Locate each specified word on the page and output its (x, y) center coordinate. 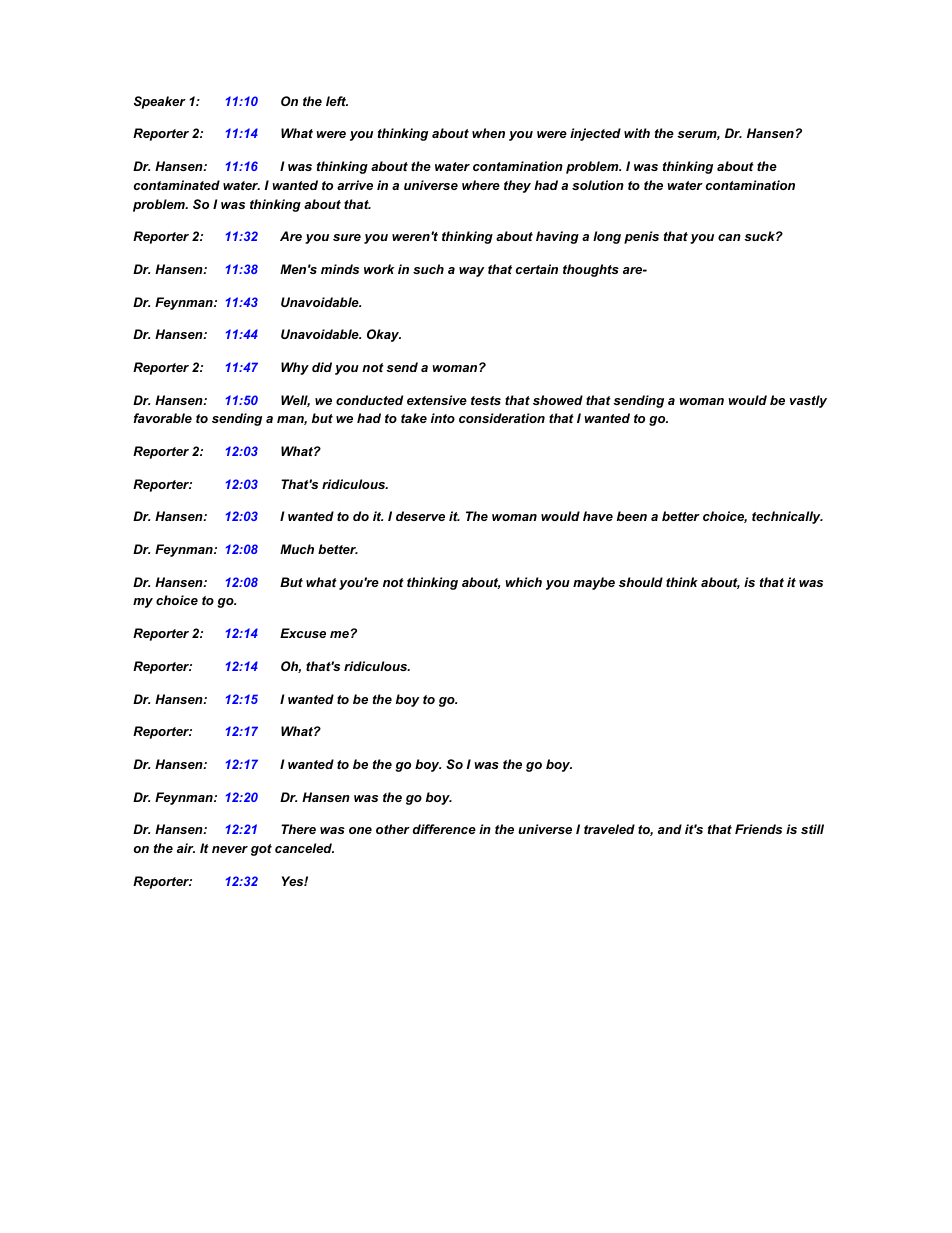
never (230, 849)
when (488, 133)
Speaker (160, 102)
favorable (163, 418)
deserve (420, 516)
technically (787, 517)
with (637, 133)
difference (444, 829)
